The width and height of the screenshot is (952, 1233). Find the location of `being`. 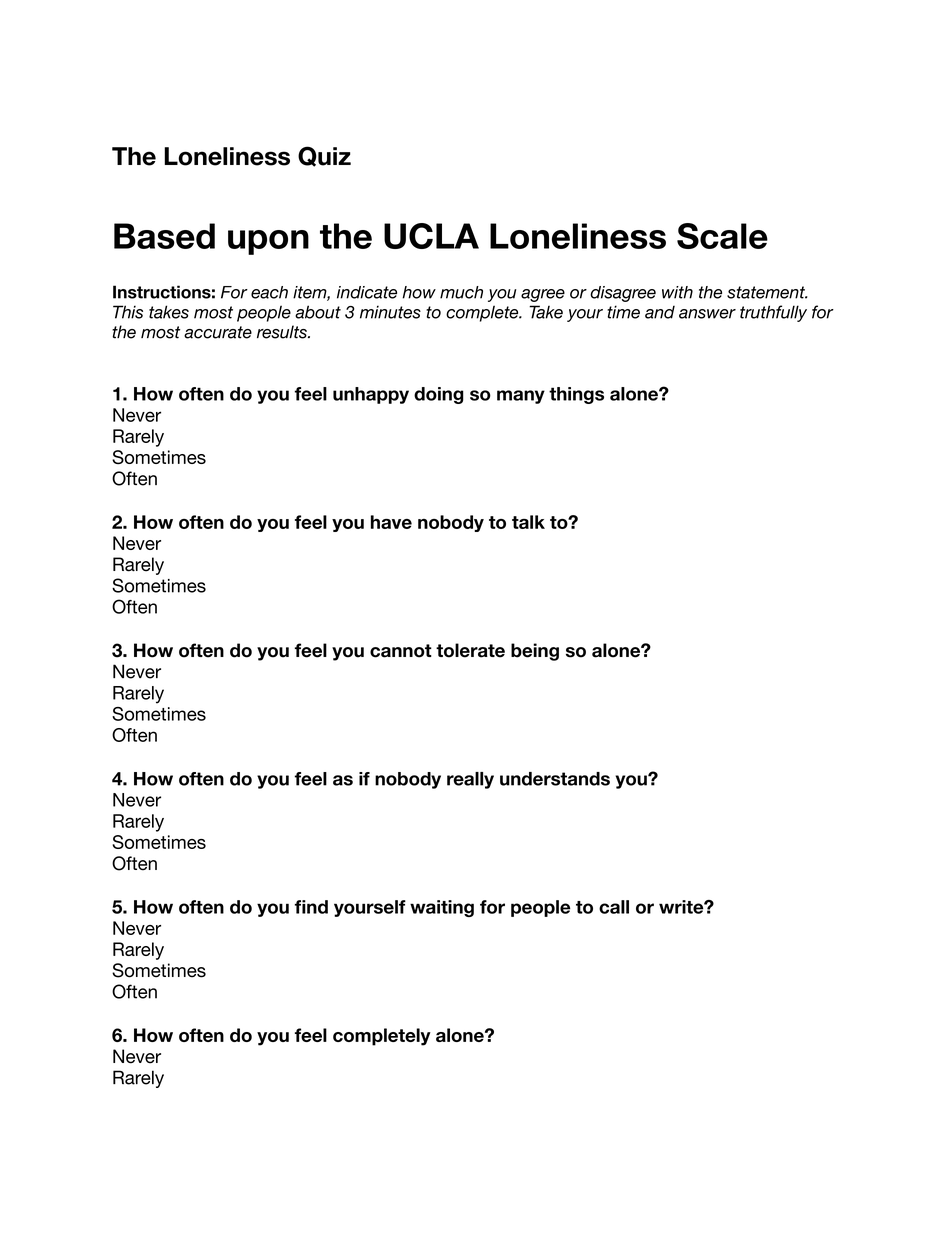

being is located at coordinates (535, 652).
